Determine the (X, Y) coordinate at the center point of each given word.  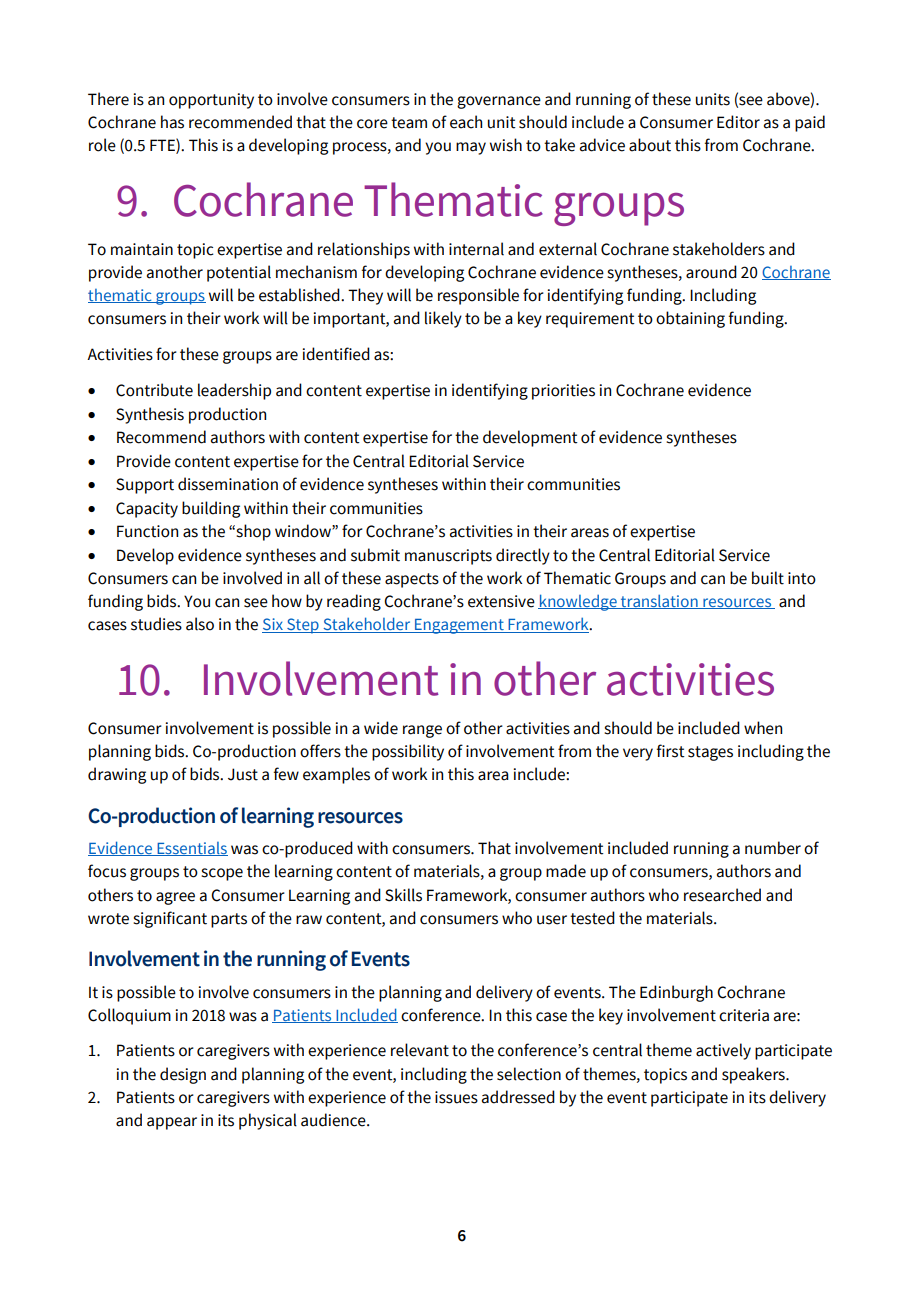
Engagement (459, 626)
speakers (754, 1075)
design (183, 1075)
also (200, 624)
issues (456, 1097)
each (466, 122)
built (768, 578)
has (172, 122)
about (650, 145)
